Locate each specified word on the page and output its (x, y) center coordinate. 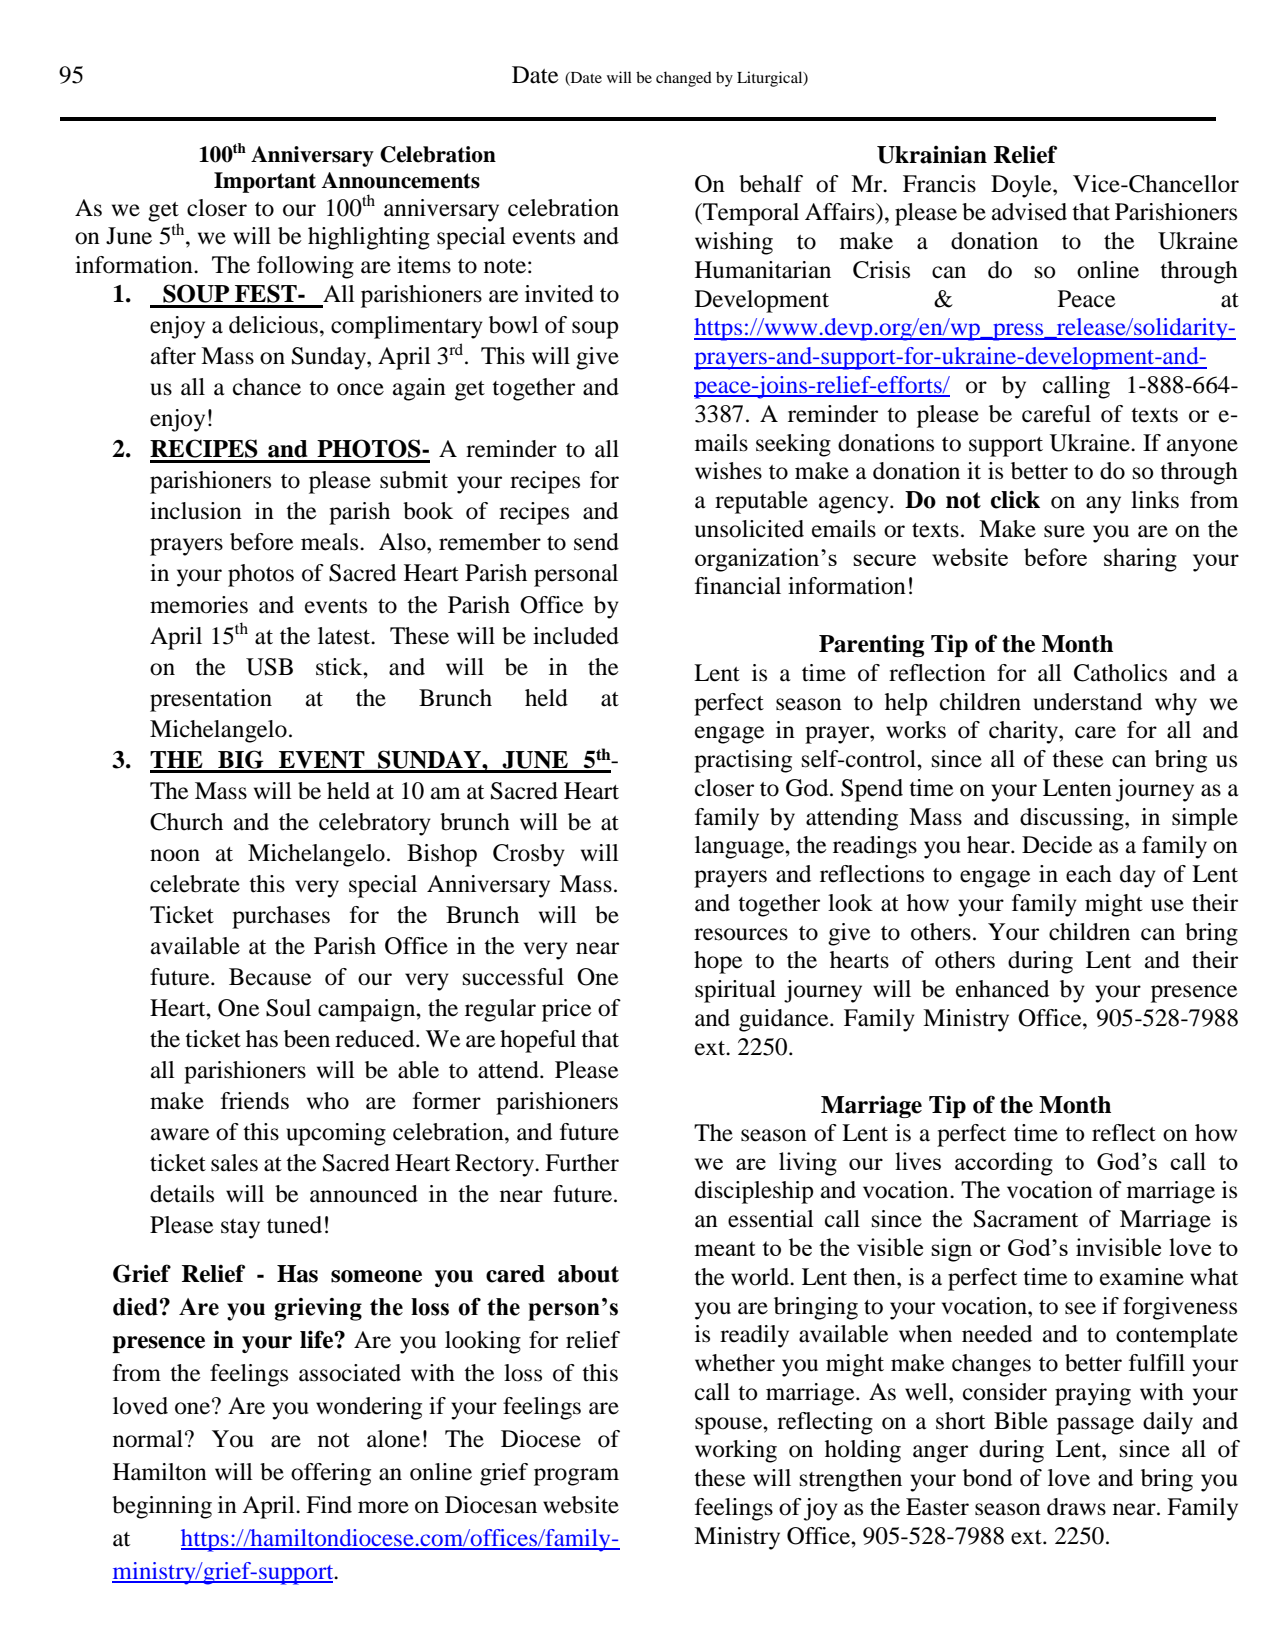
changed (684, 79)
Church (186, 822)
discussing (1073, 819)
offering (331, 1474)
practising (743, 761)
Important (265, 182)
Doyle (1022, 186)
